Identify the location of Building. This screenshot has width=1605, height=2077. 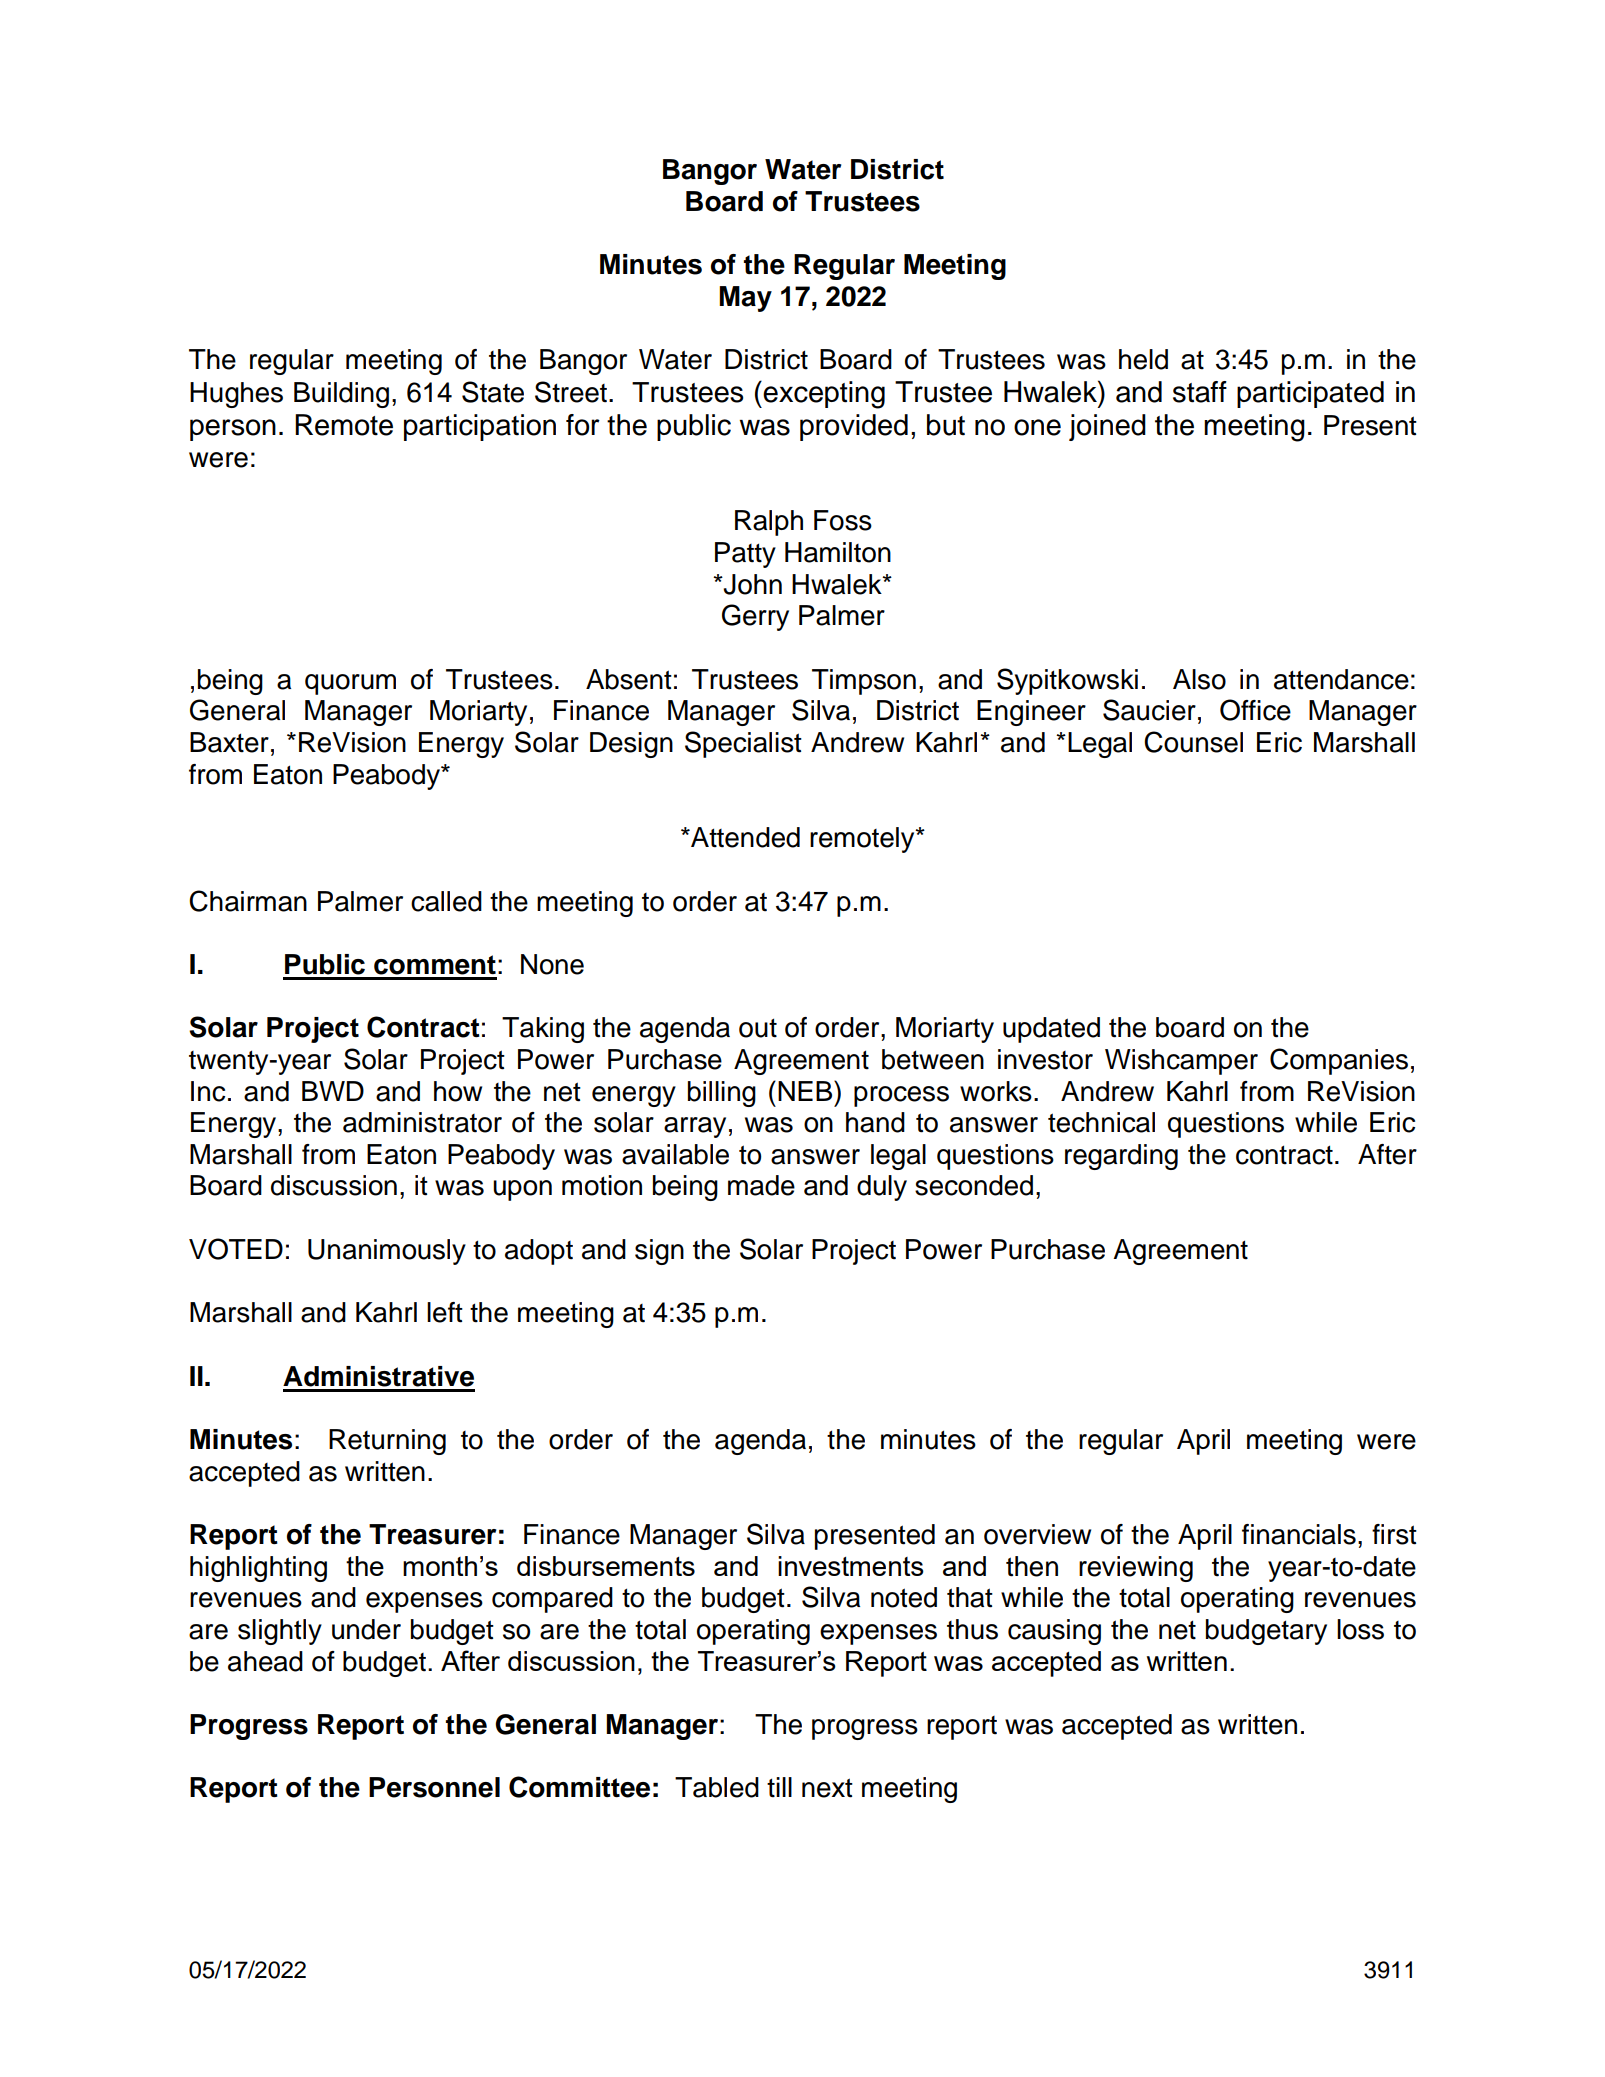
(341, 395).
